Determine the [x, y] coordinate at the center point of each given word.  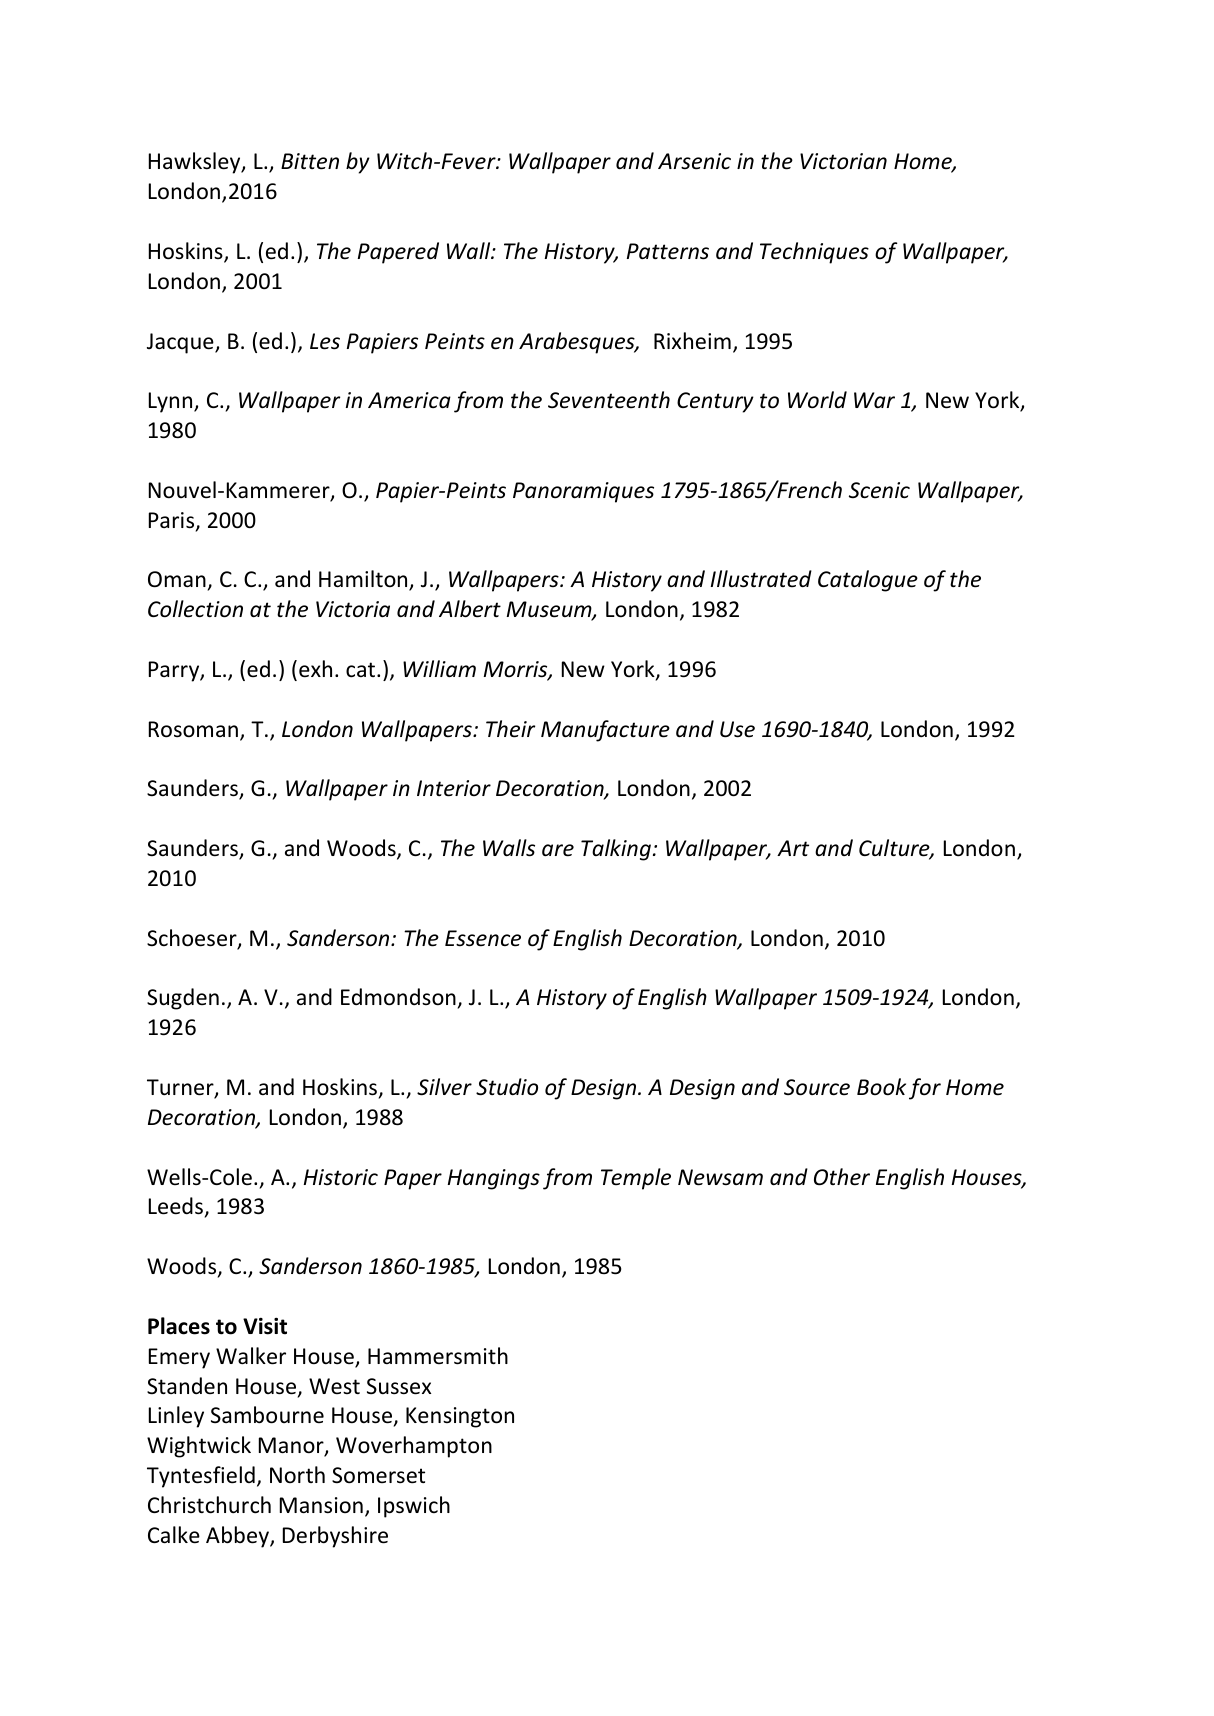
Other [842, 1177]
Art [793, 848]
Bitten [310, 161]
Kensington [460, 1417]
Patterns [668, 251]
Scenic [879, 490]
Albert [470, 609]
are [558, 850]
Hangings [494, 1179]
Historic [341, 1177]
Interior [454, 788]
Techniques [814, 253]
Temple [636, 1179]
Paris [173, 521]
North [297, 1474]
